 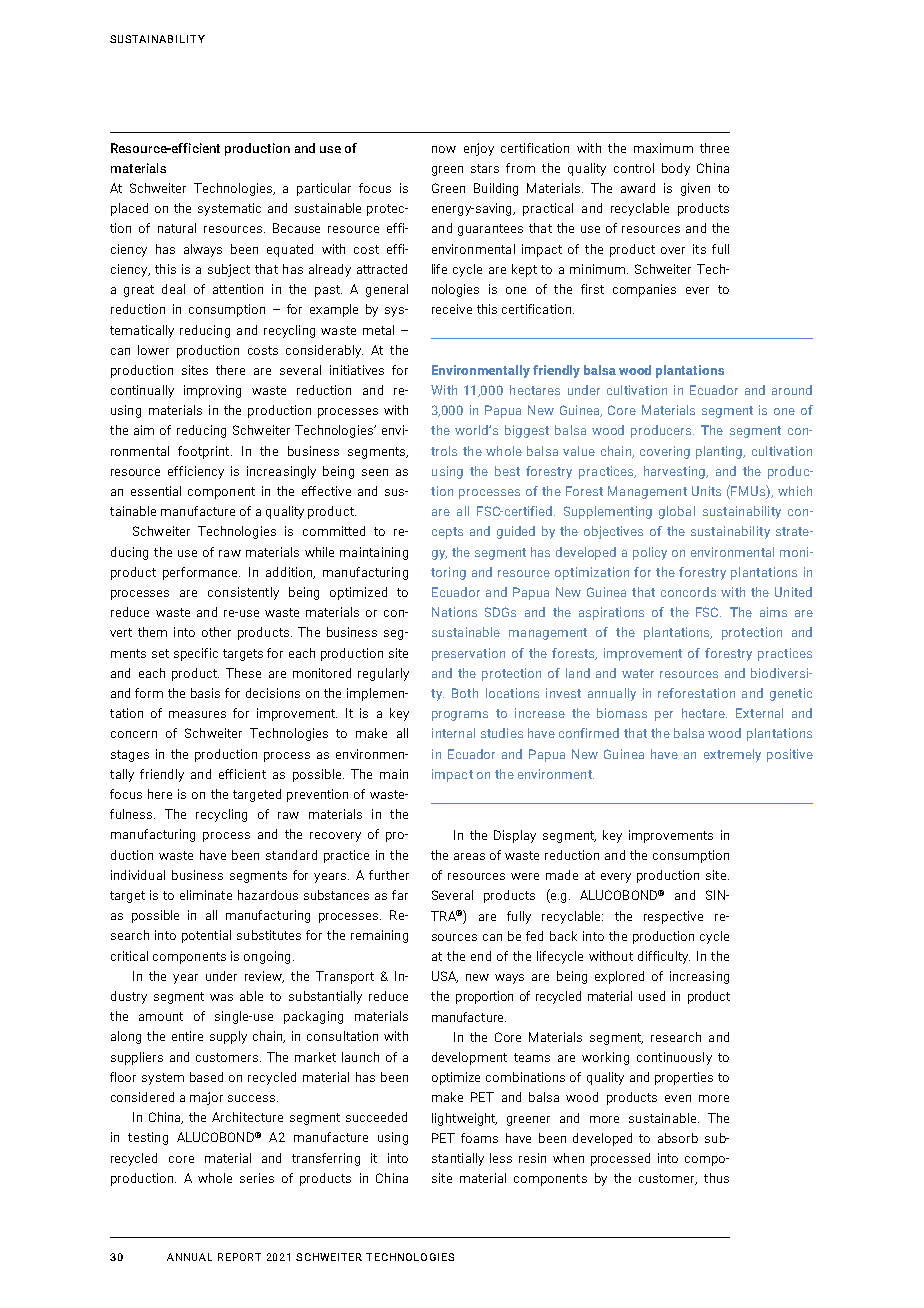 I want to click on foams, so click(x=479, y=1138).
